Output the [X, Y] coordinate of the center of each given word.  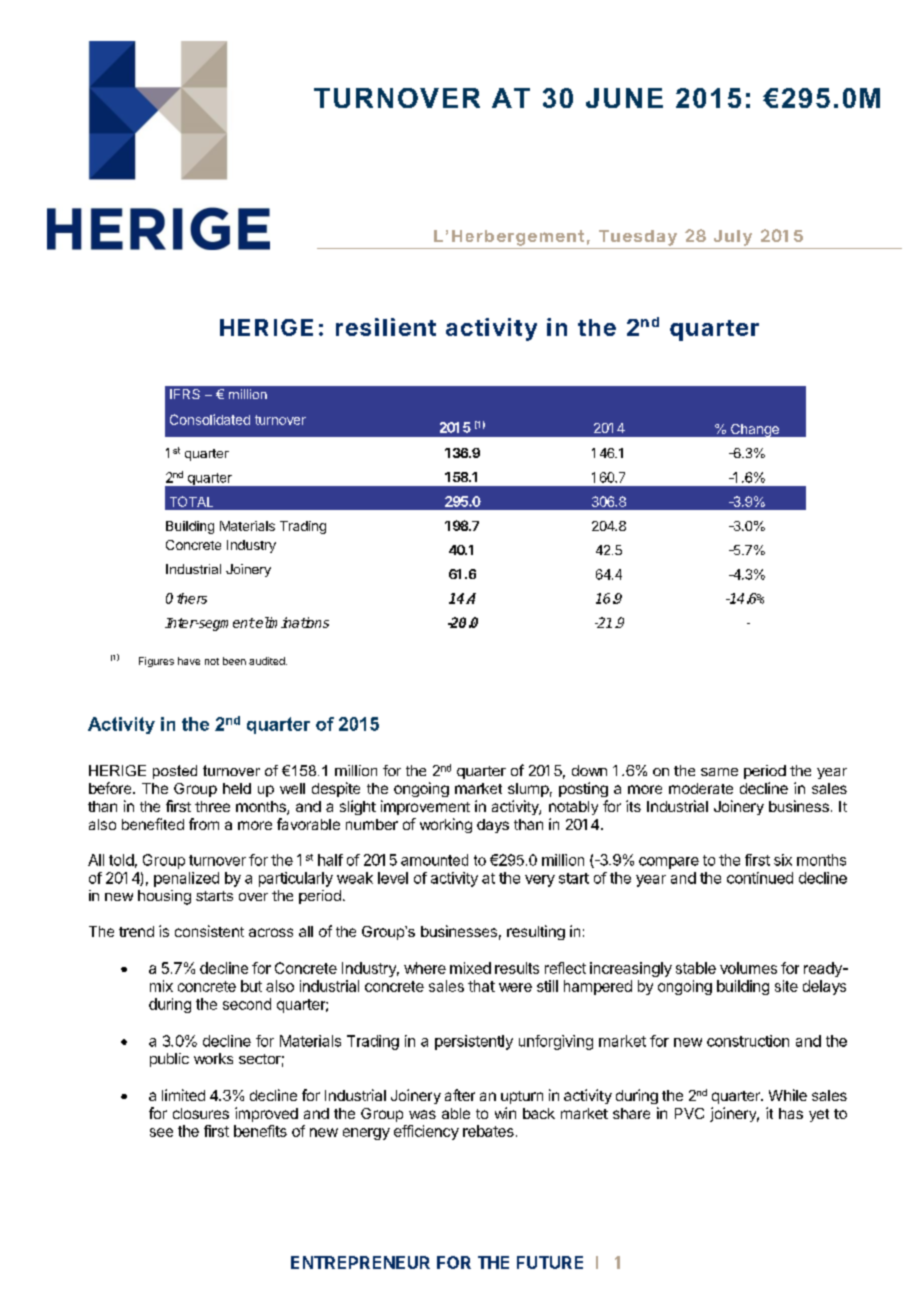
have [189, 661]
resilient [386, 327]
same [719, 772]
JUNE [624, 98]
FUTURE [550, 1262]
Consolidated [210, 419]
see [161, 1132]
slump [528, 790]
